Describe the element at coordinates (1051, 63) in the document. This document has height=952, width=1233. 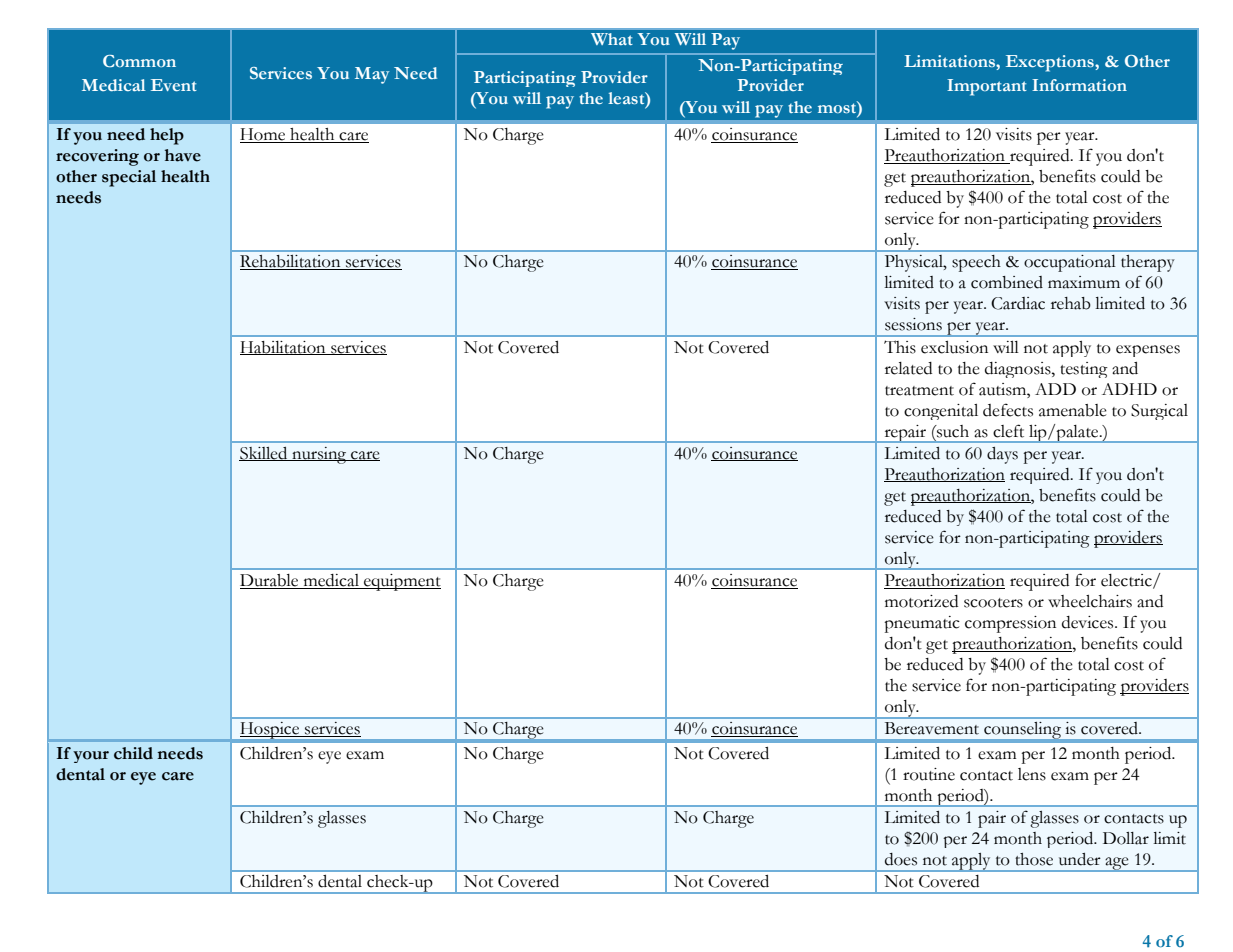
I see `Exceptions` at that location.
